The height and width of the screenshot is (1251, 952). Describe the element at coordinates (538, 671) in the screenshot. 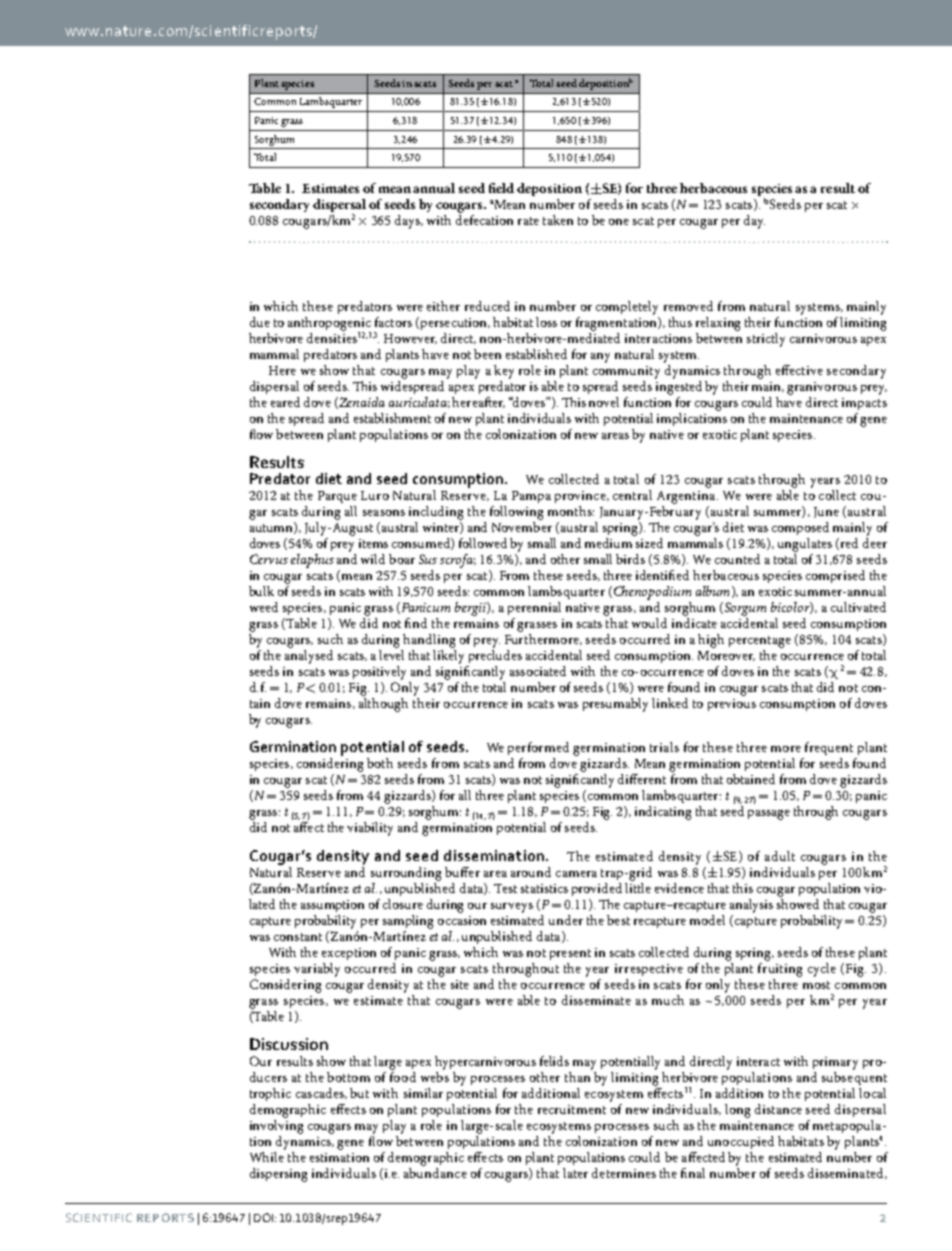

I see `associated` at that location.
